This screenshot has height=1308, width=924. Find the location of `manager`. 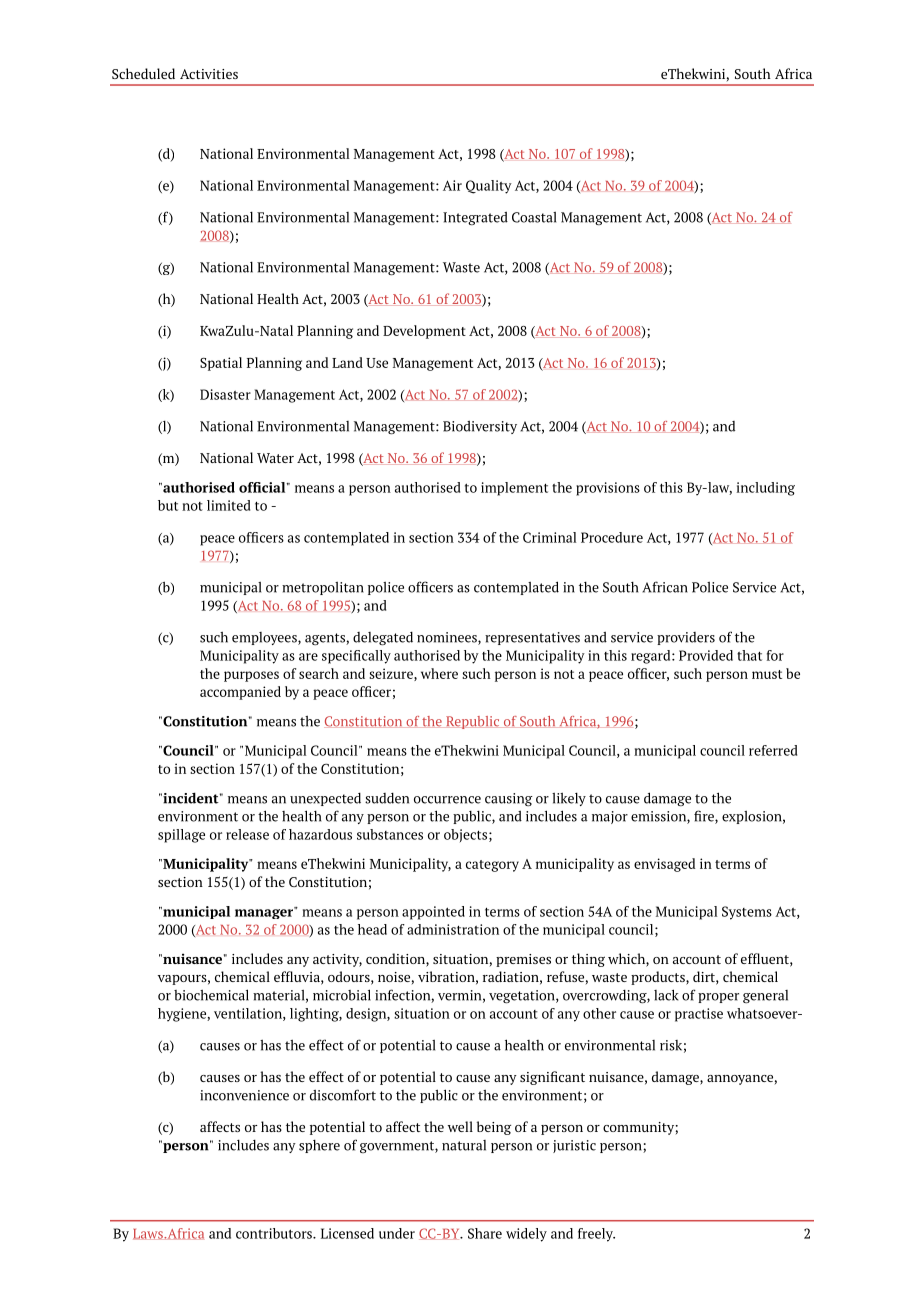

manager is located at coordinates (265, 913).
